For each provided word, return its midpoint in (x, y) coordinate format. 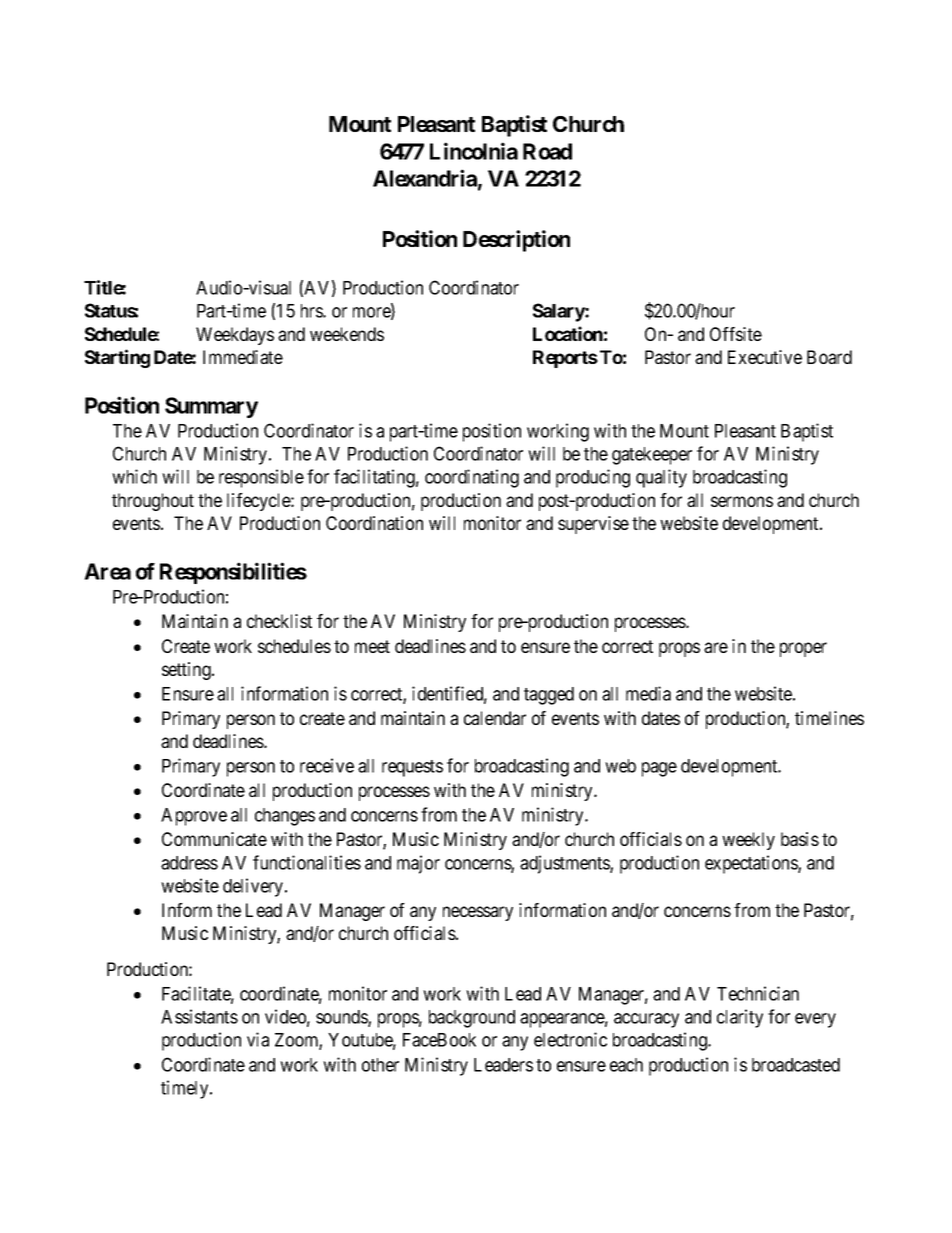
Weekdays (235, 336)
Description (516, 241)
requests (412, 768)
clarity (740, 1018)
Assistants (199, 1016)
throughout (153, 502)
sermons (742, 501)
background (472, 1019)
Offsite (736, 334)
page (659, 769)
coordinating (472, 478)
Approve (194, 817)
